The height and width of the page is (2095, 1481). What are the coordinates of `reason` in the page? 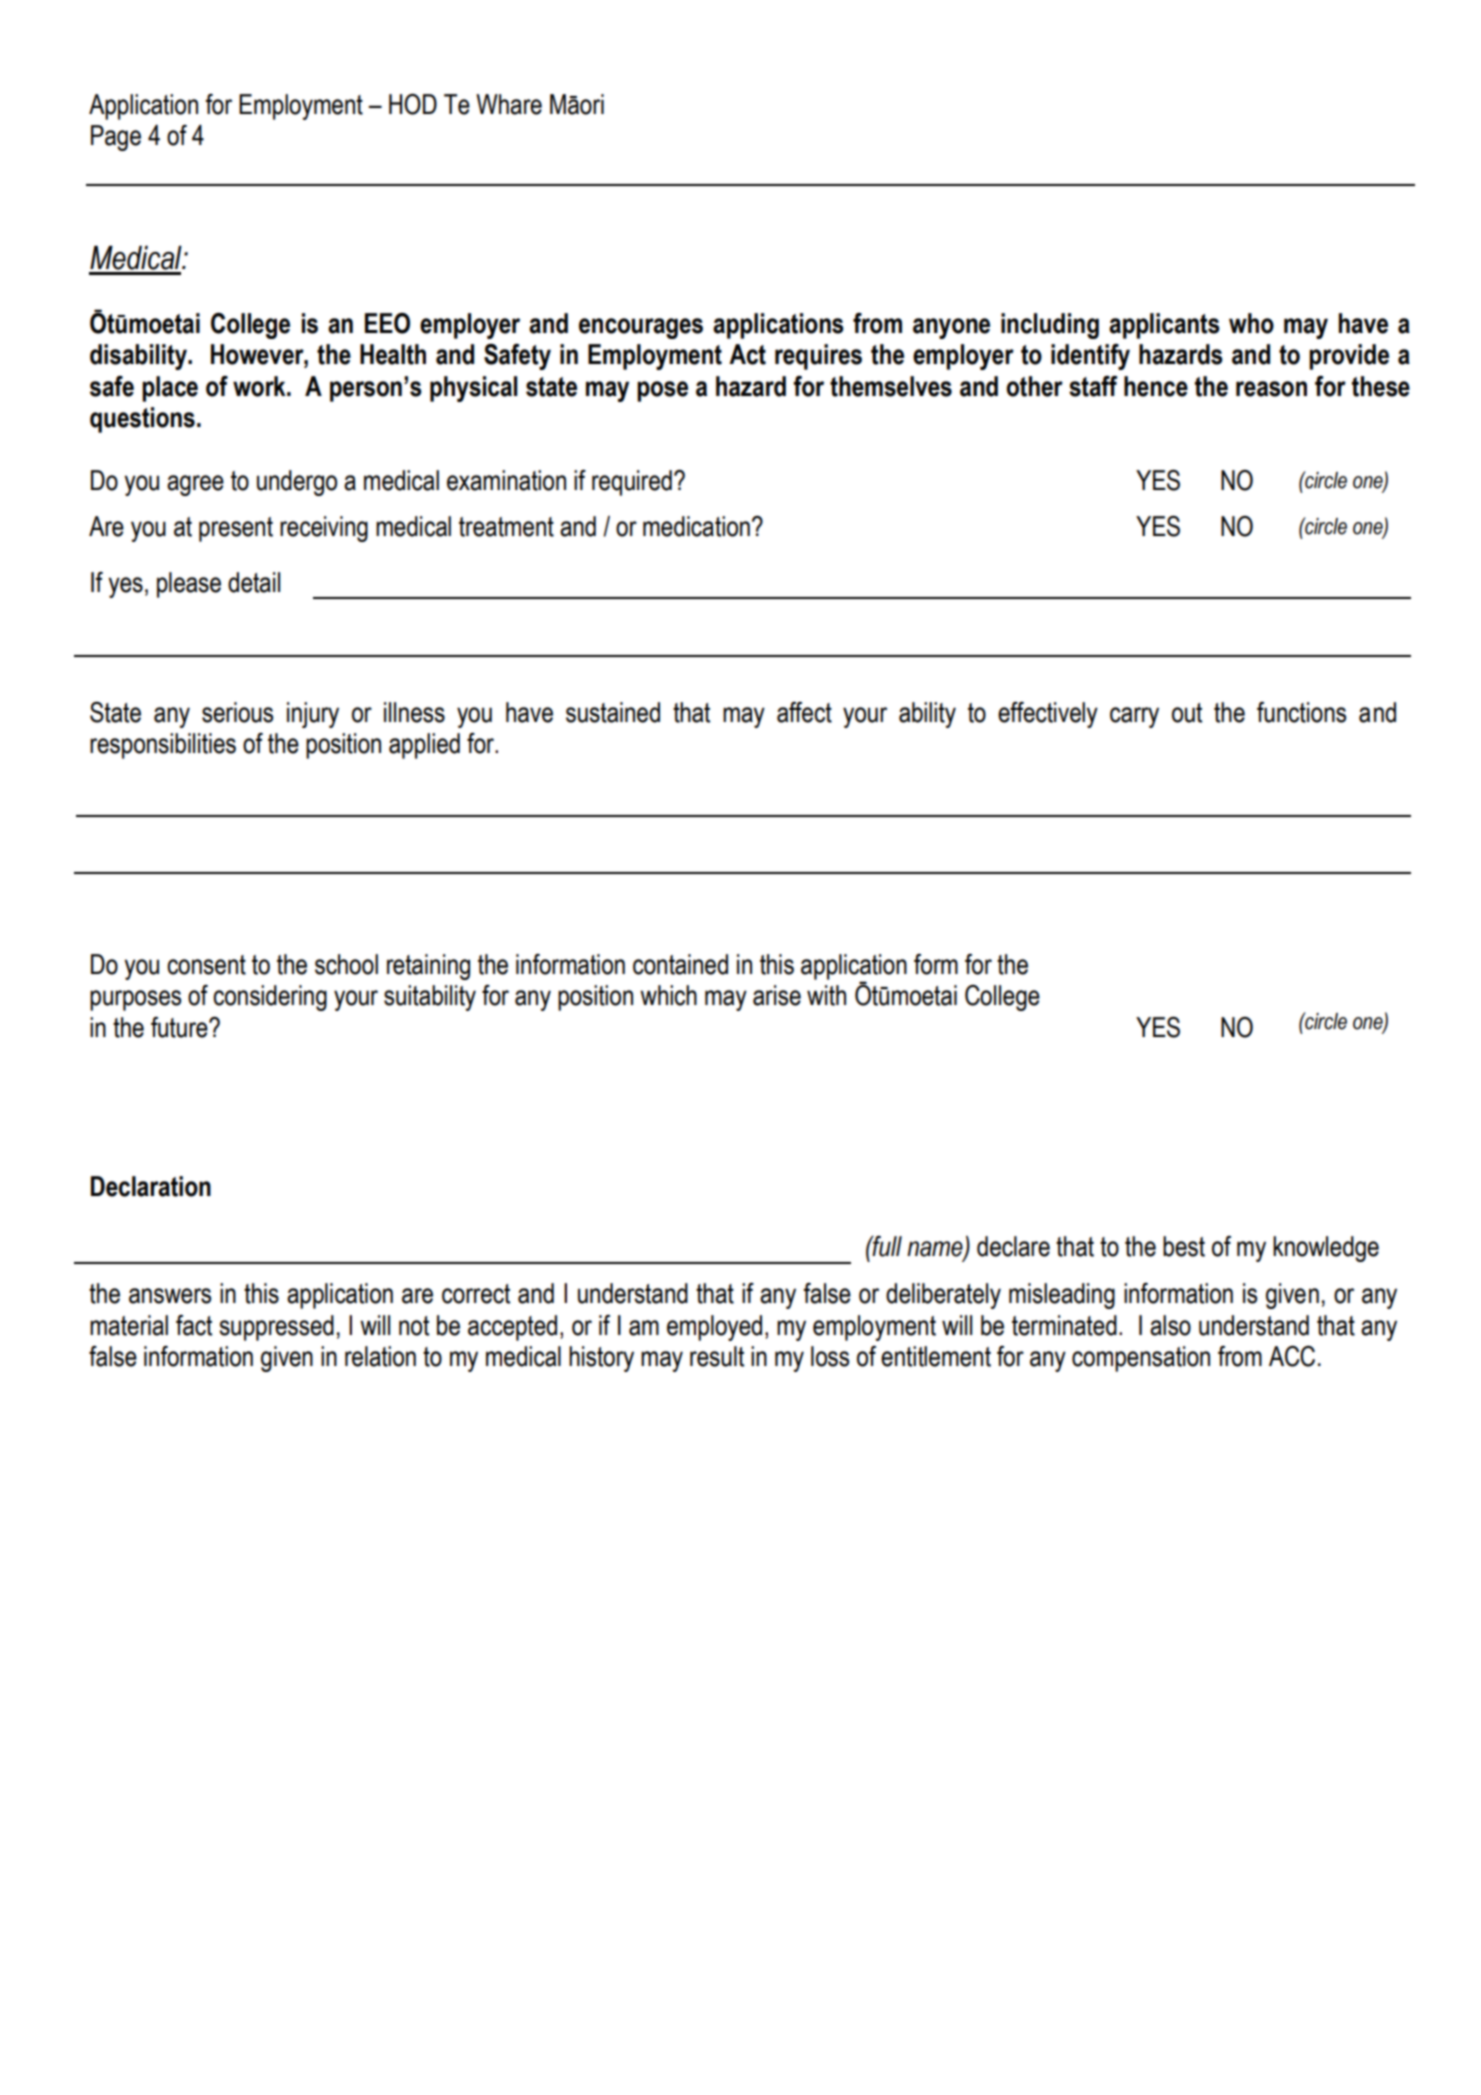 It's located at (1271, 389).
